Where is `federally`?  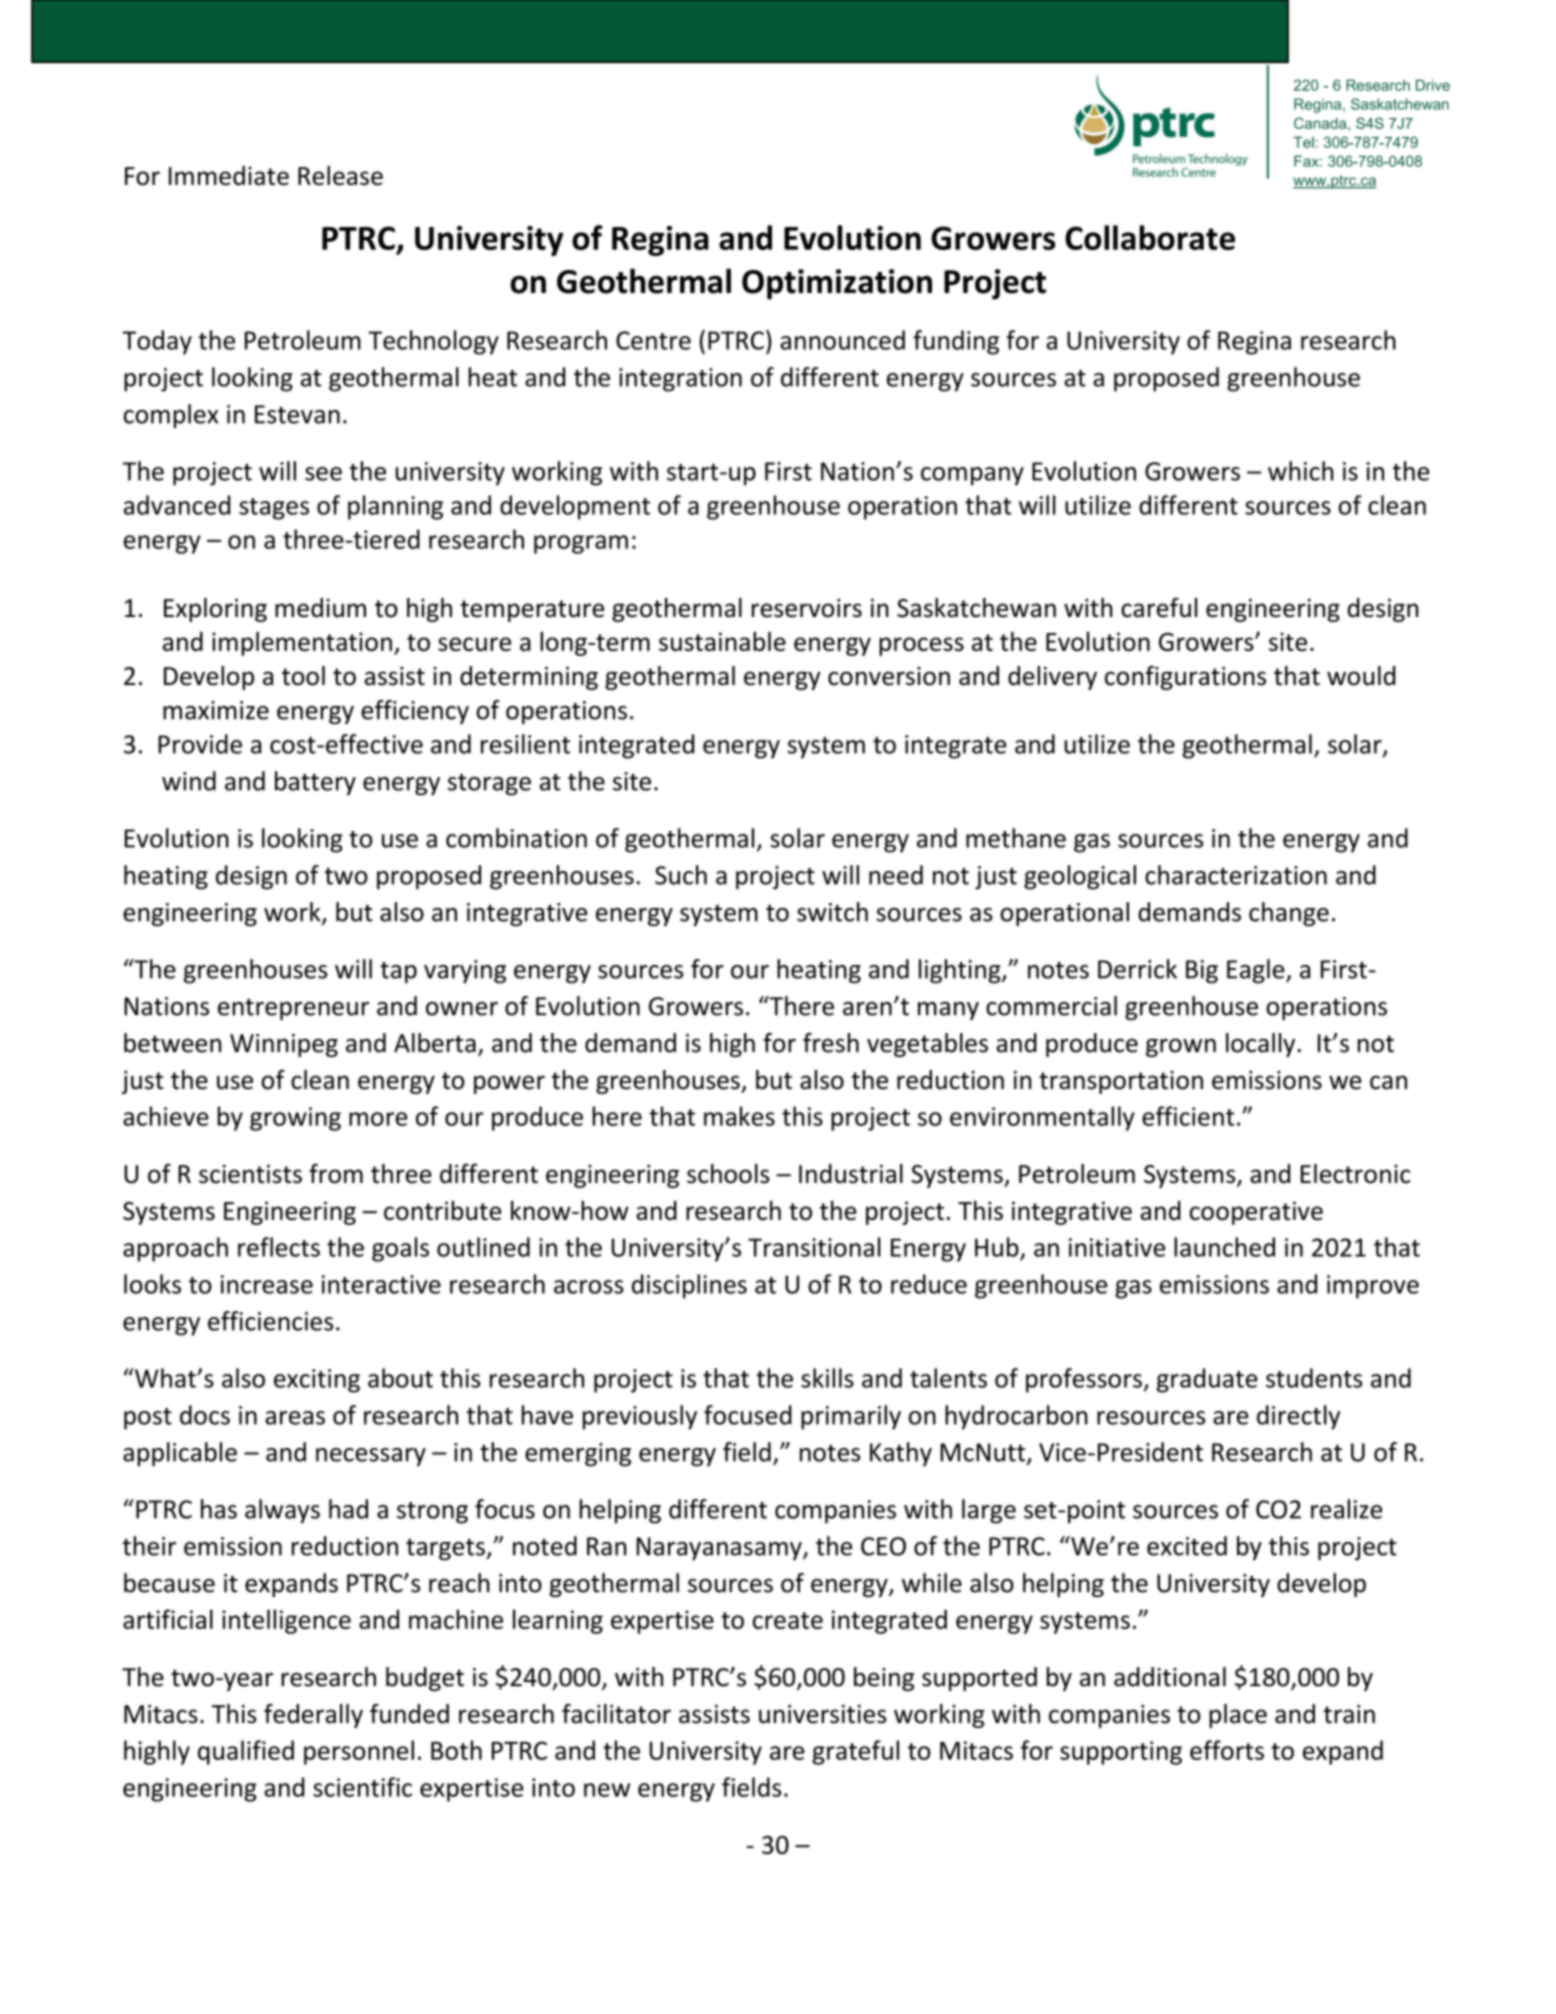 federally is located at coordinates (313, 1716).
